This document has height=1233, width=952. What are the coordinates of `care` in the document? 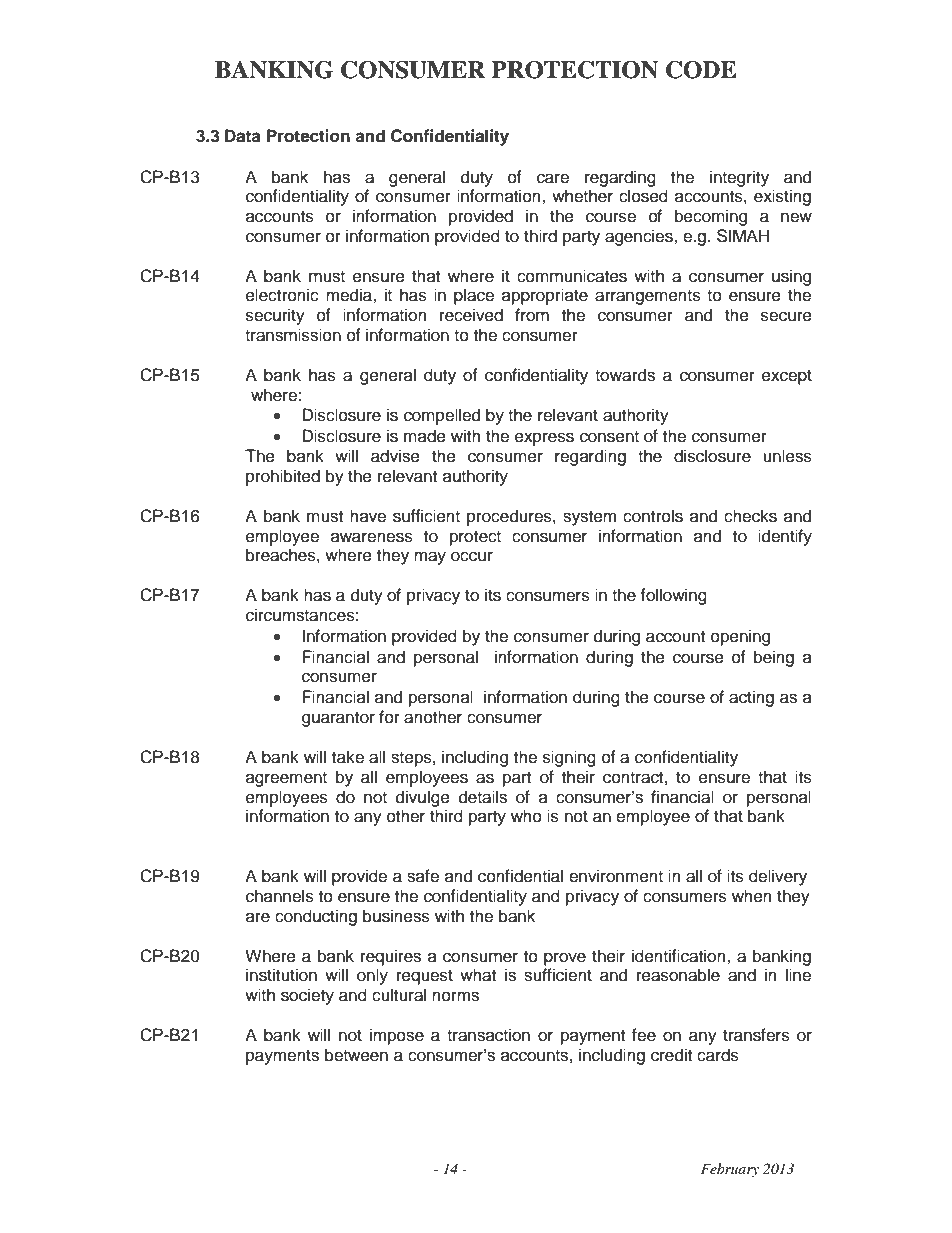 It's located at (553, 178).
